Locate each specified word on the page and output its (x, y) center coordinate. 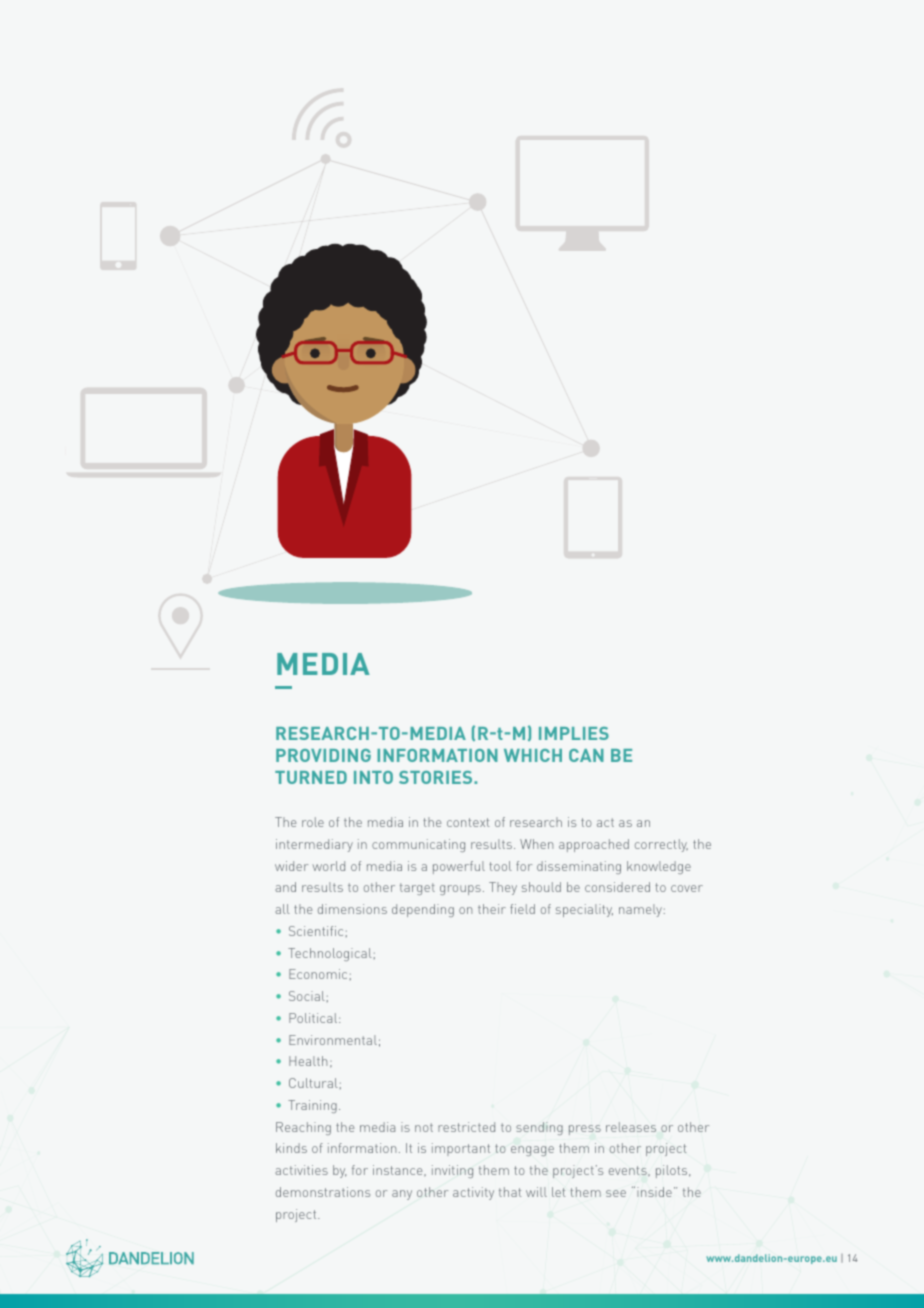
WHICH (533, 755)
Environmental (333, 1040)
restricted (466, 1127)
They (503, 888)
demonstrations (323, 1192)
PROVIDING (323, 755)
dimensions (352, 909)
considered (617, 887)
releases (631, 1127)
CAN (586, 755)
